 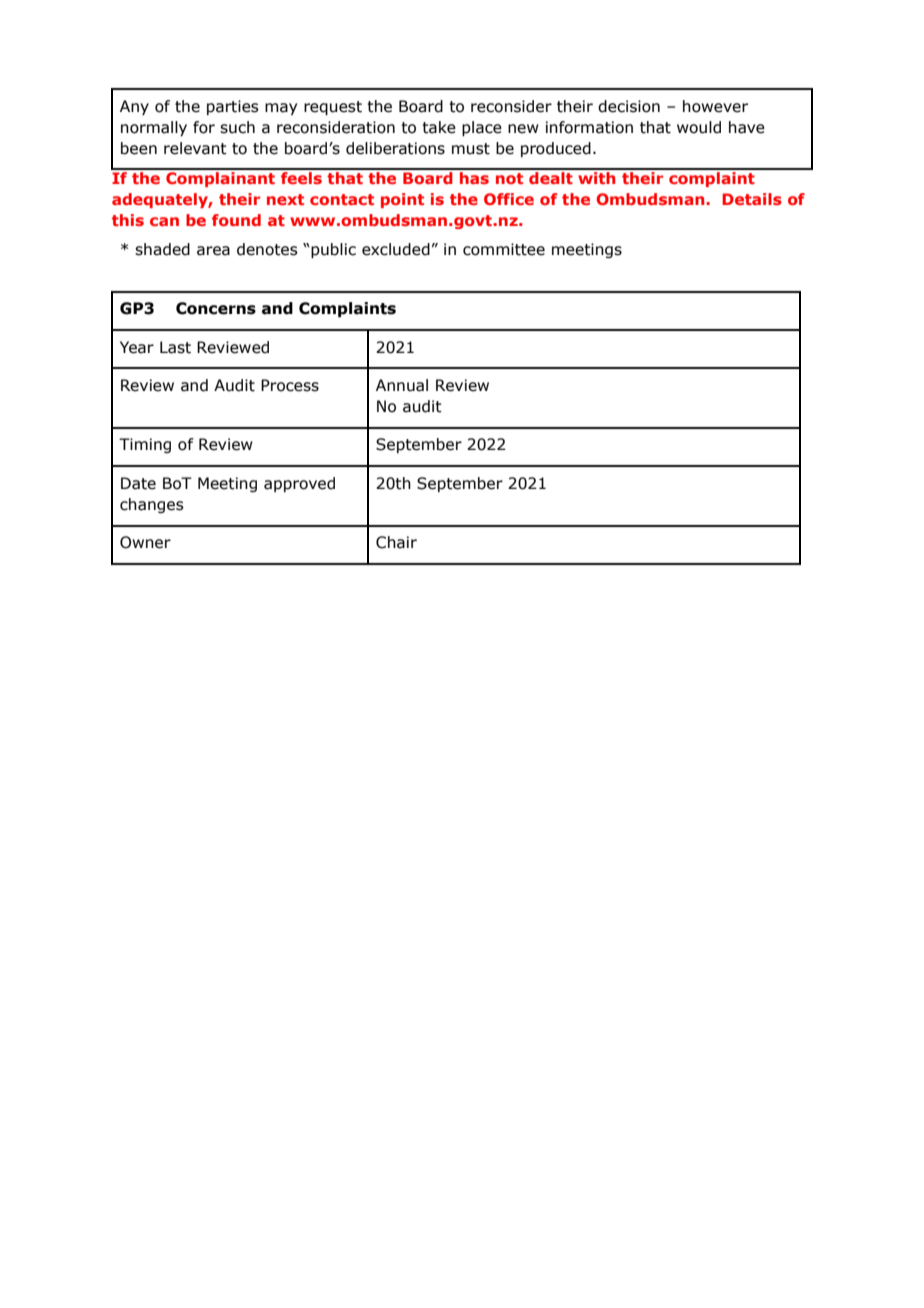 What do you see at coordinates (699, 127) in the screenshot?
I see `would` at bounding box center [699, 127].
